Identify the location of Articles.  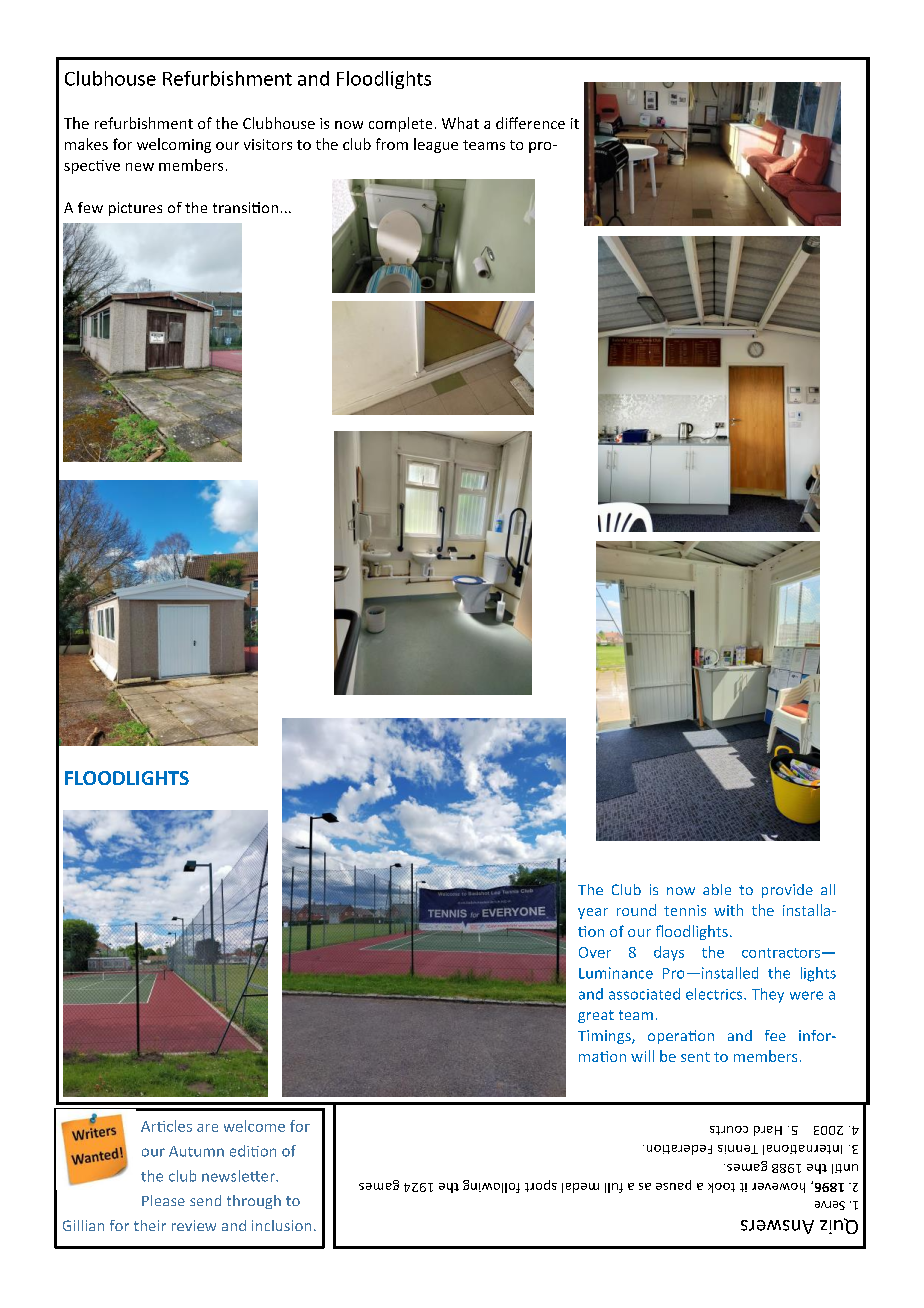
(166, 1126).
